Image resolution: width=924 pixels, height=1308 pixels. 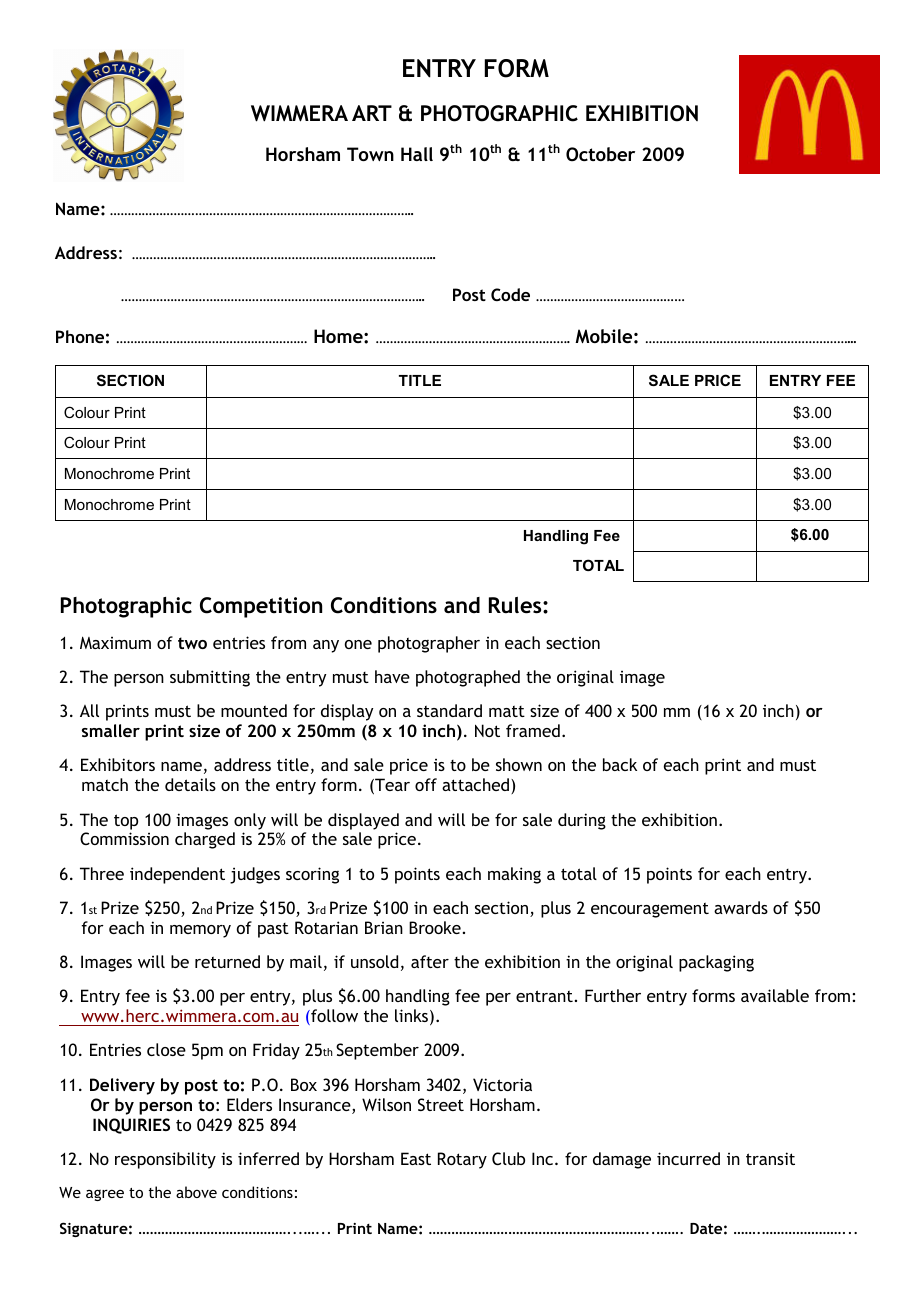 What do you see at coordinates (261, 607) in the screenshot?
I see `Competition` at bounding box center [261, 607].
